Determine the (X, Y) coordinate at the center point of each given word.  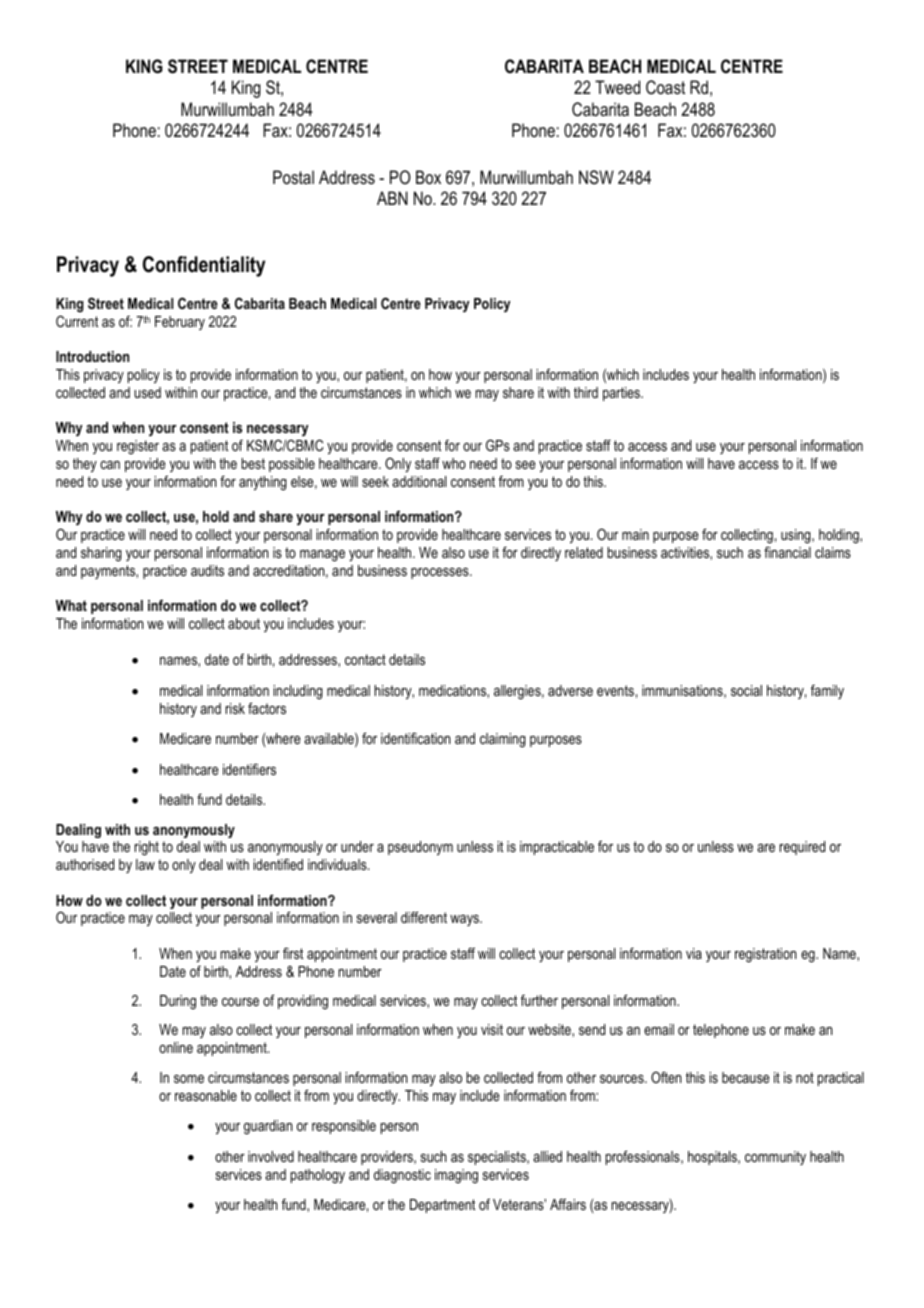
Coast (665, 87)
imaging (456, 1176)
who (454, 463)
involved (271, 1156)
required (802, 848)
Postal (293, 177)
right (147, 848)
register (138, 447)
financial (787, 552)
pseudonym (420, 848)
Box (428, 177)
